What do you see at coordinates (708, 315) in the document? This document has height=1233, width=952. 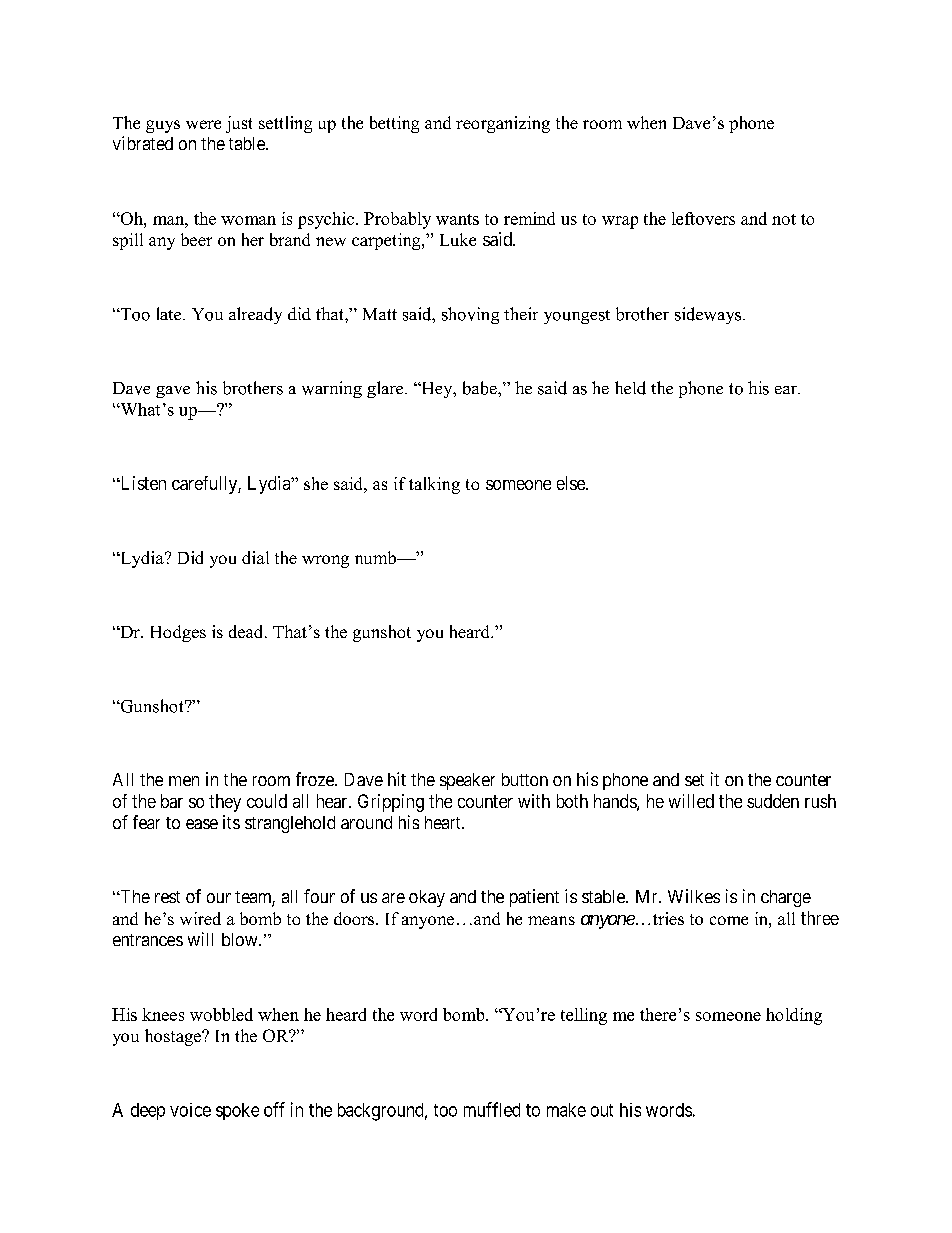 I see `sideways` at bounding box center [708, 315].
